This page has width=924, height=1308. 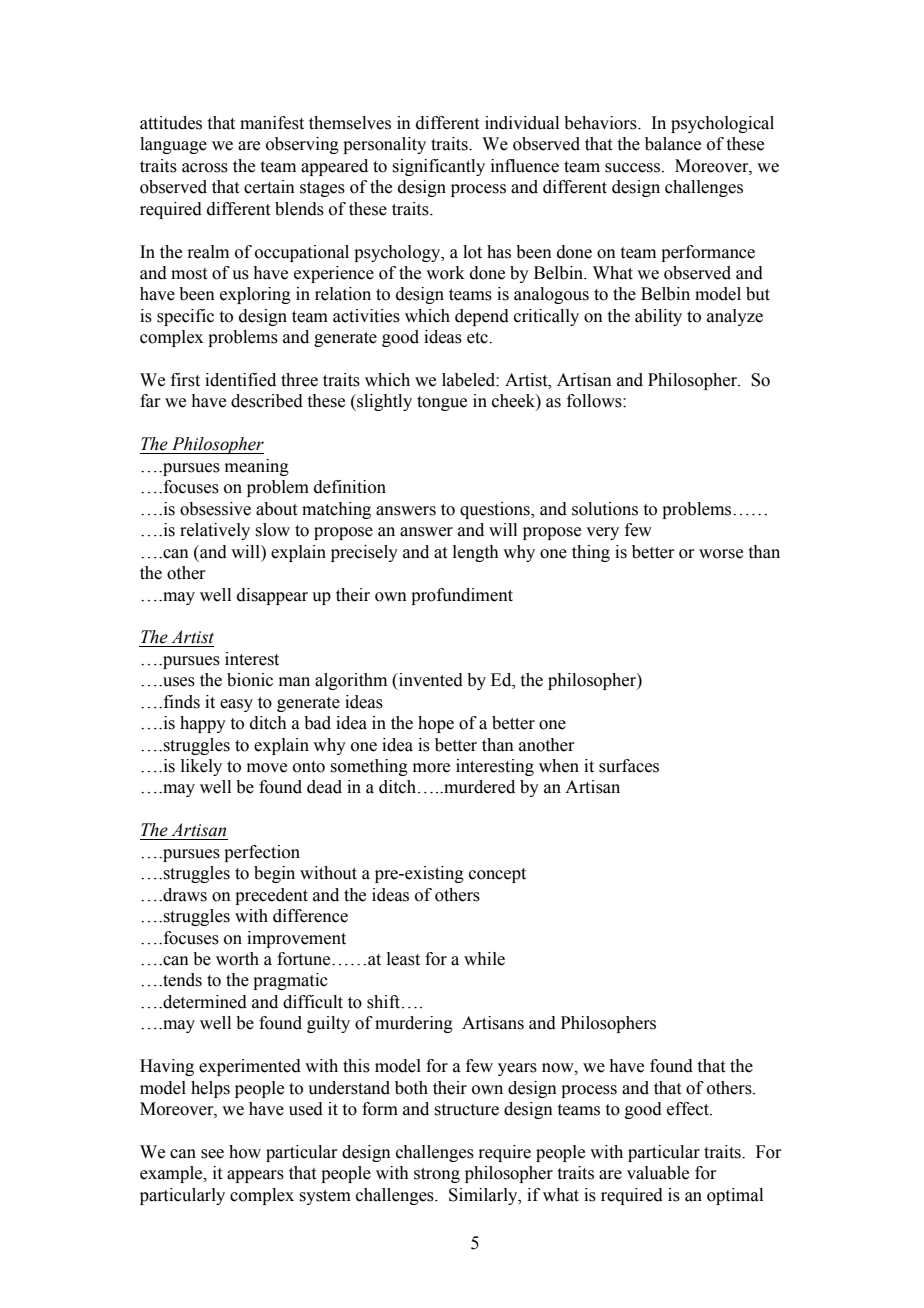 I want to click on questions, so click(x=496, y=510).
